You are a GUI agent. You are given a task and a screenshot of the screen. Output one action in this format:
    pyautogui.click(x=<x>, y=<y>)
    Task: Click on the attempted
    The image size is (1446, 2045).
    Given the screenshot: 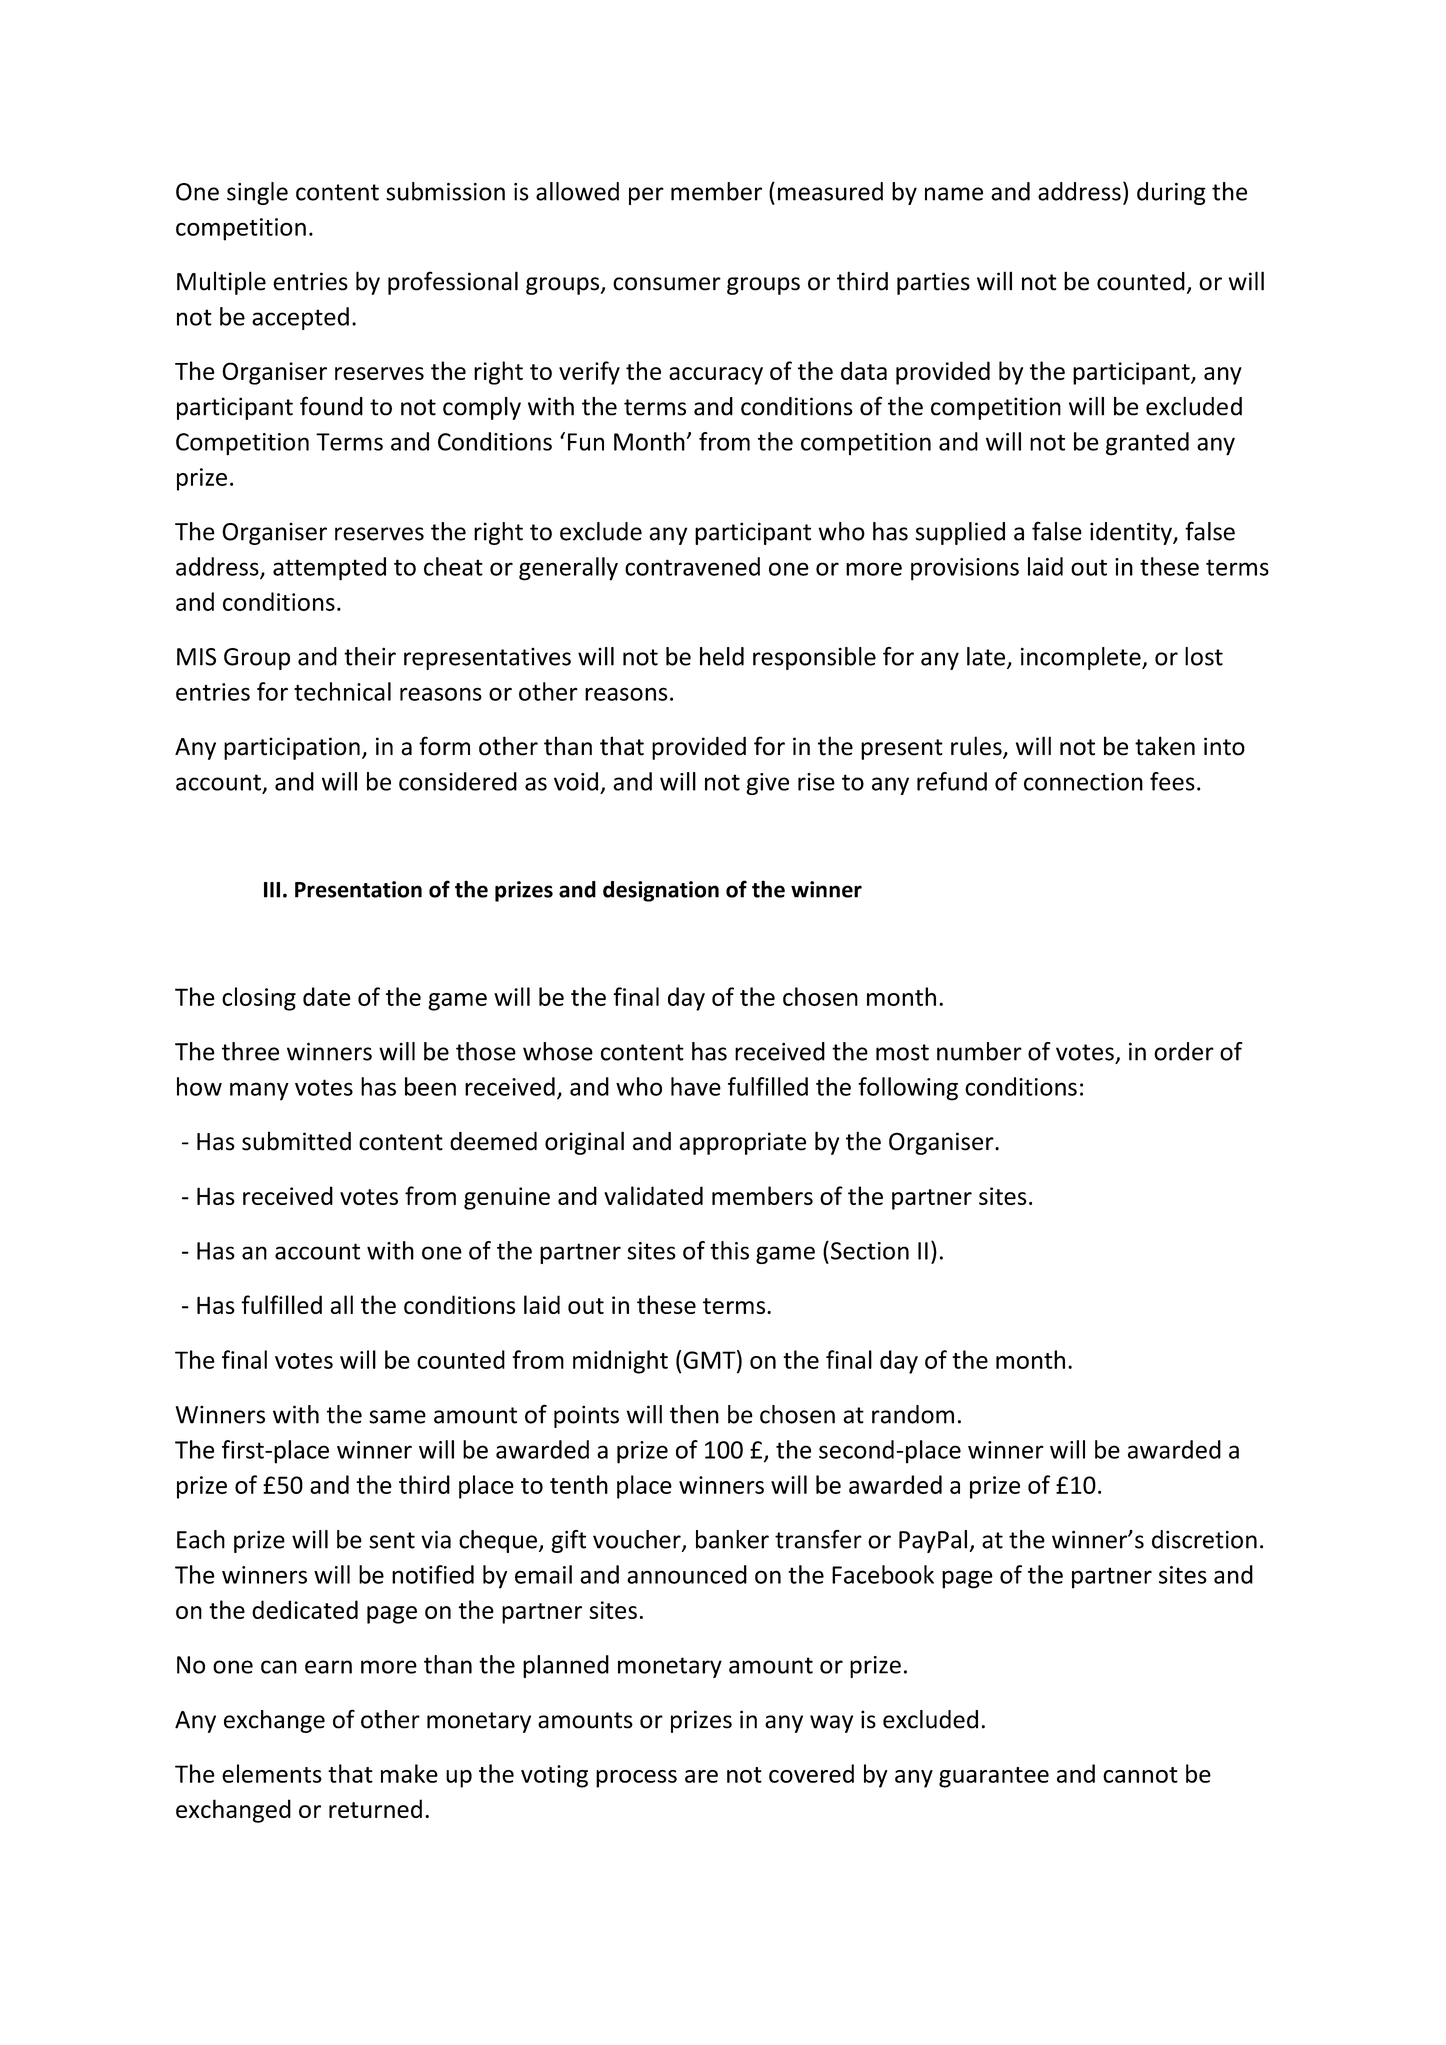 What is the action you would take?
    pyautogui.click(x=329, y=569)
